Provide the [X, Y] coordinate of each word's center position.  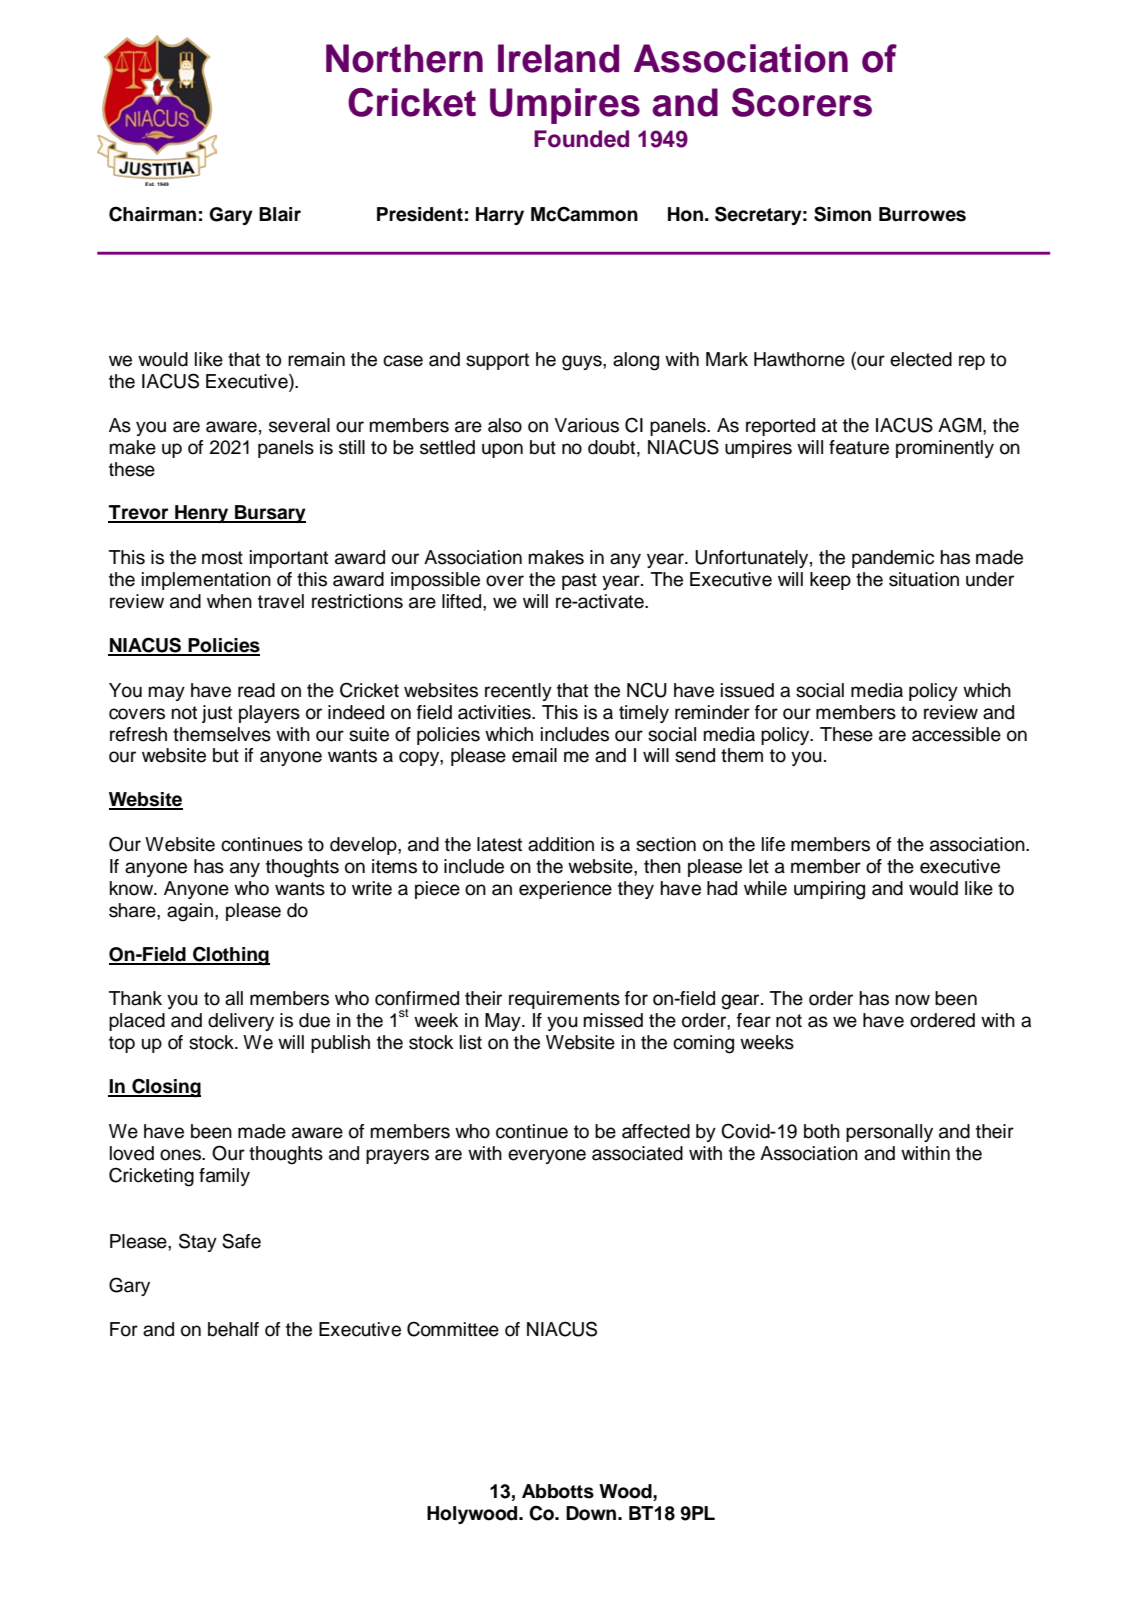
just [217, 714]
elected [921, 359]
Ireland [558, 58]
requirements [564, 1000]
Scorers [802, 102]
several [299, 425]
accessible [956, 734]
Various [586, 425]
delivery [241, 1022]
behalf [233, 1329]
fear [754, 1020]
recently [518, 692]
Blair [280, 214]
